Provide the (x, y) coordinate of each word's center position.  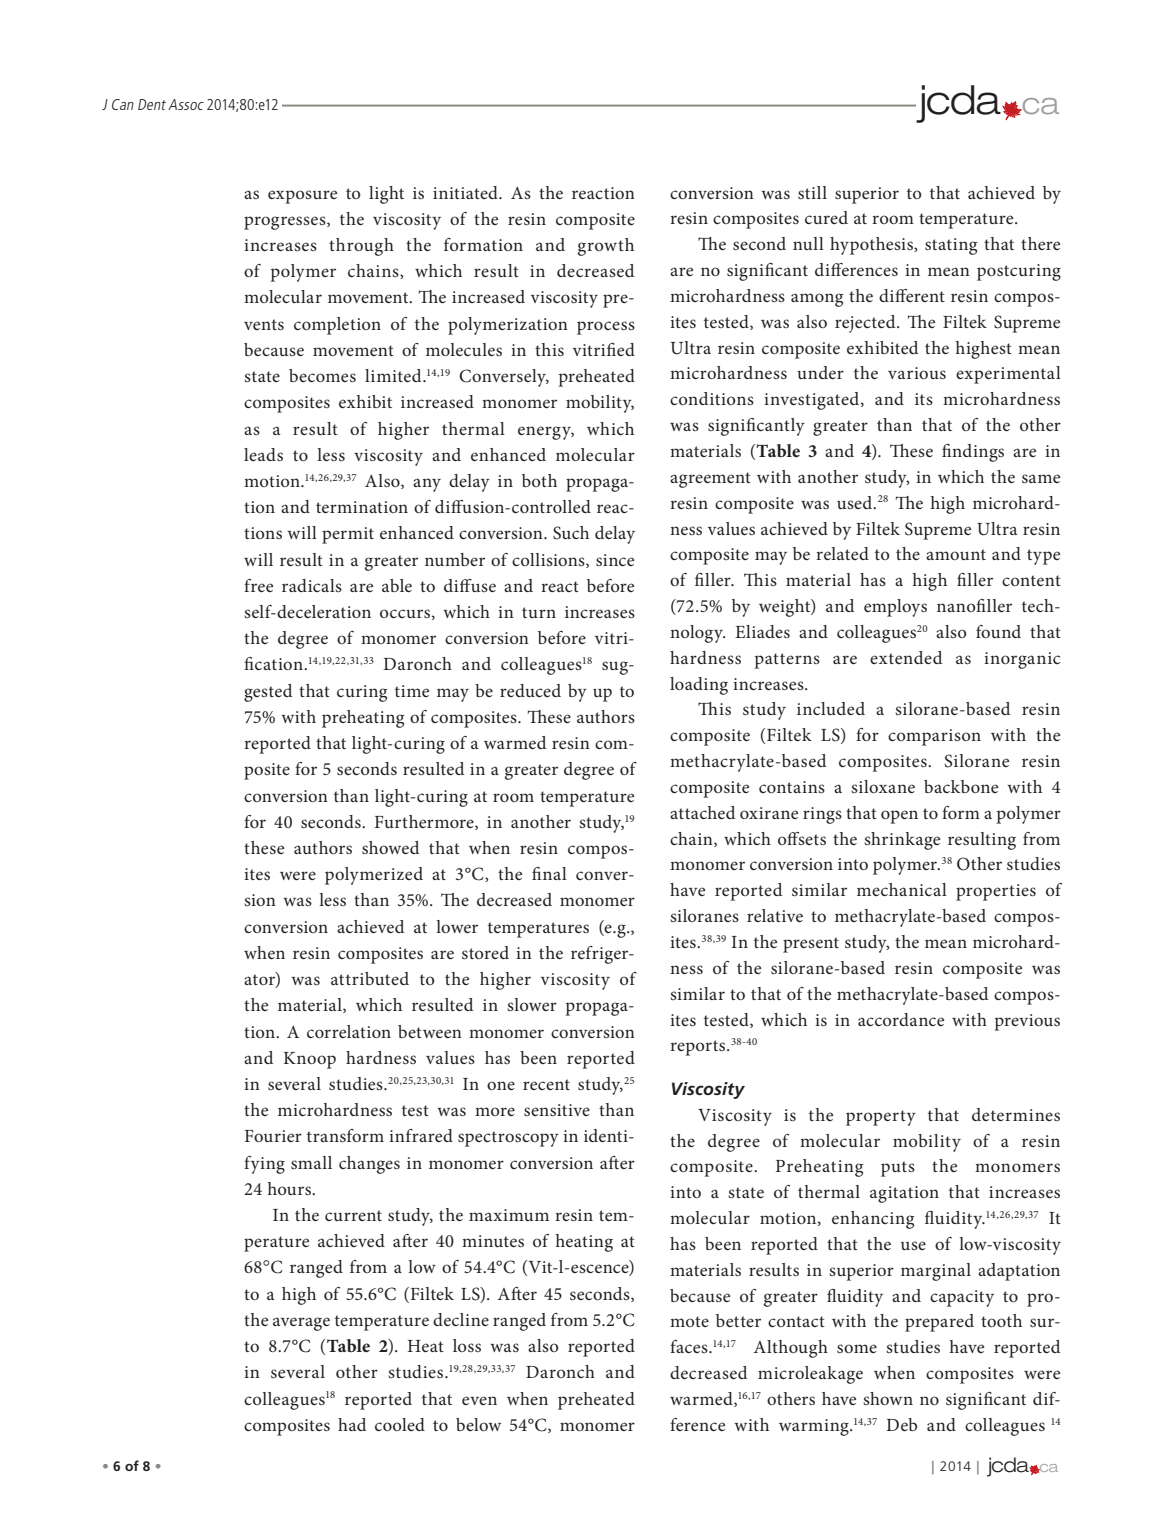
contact (796, 1321)
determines (1016, 1114)
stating (951, 246)
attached (702, 812)
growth (606, 247)
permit (348, 535)
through (361, 247)
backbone (961, 786)
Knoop (310, 1060)
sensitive (557, 1110)
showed (390, 847)
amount (956, 554)
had (352, 1424)
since (615, 560)
